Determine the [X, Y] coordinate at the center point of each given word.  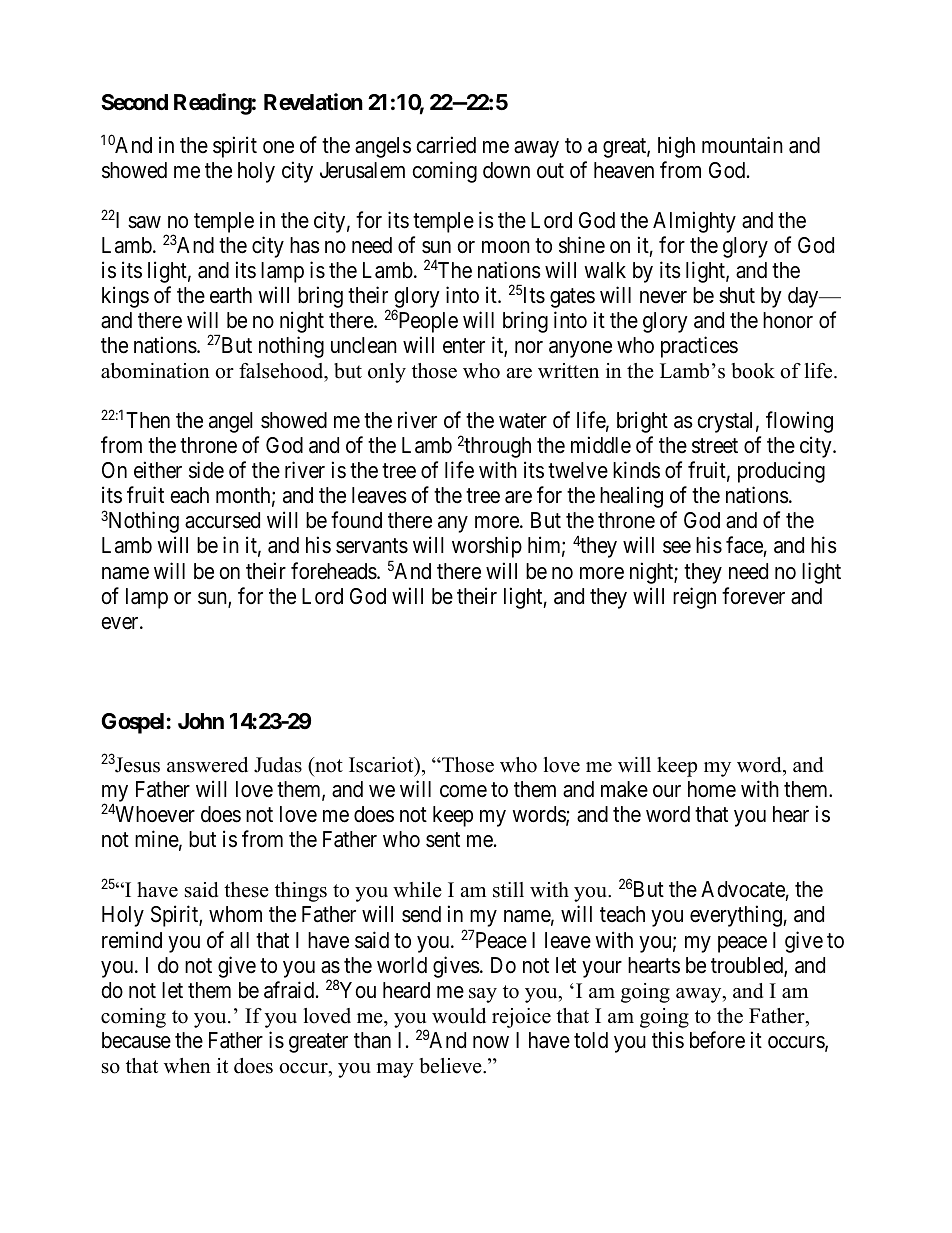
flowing [799, 422]
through [497, 447]
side [206, 470]
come [463, 791]
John [201, 721]
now [491, 1042]
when [187, 1066]
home [712, 789]
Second [134, 102]
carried [446, 145]
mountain [742, 145]
